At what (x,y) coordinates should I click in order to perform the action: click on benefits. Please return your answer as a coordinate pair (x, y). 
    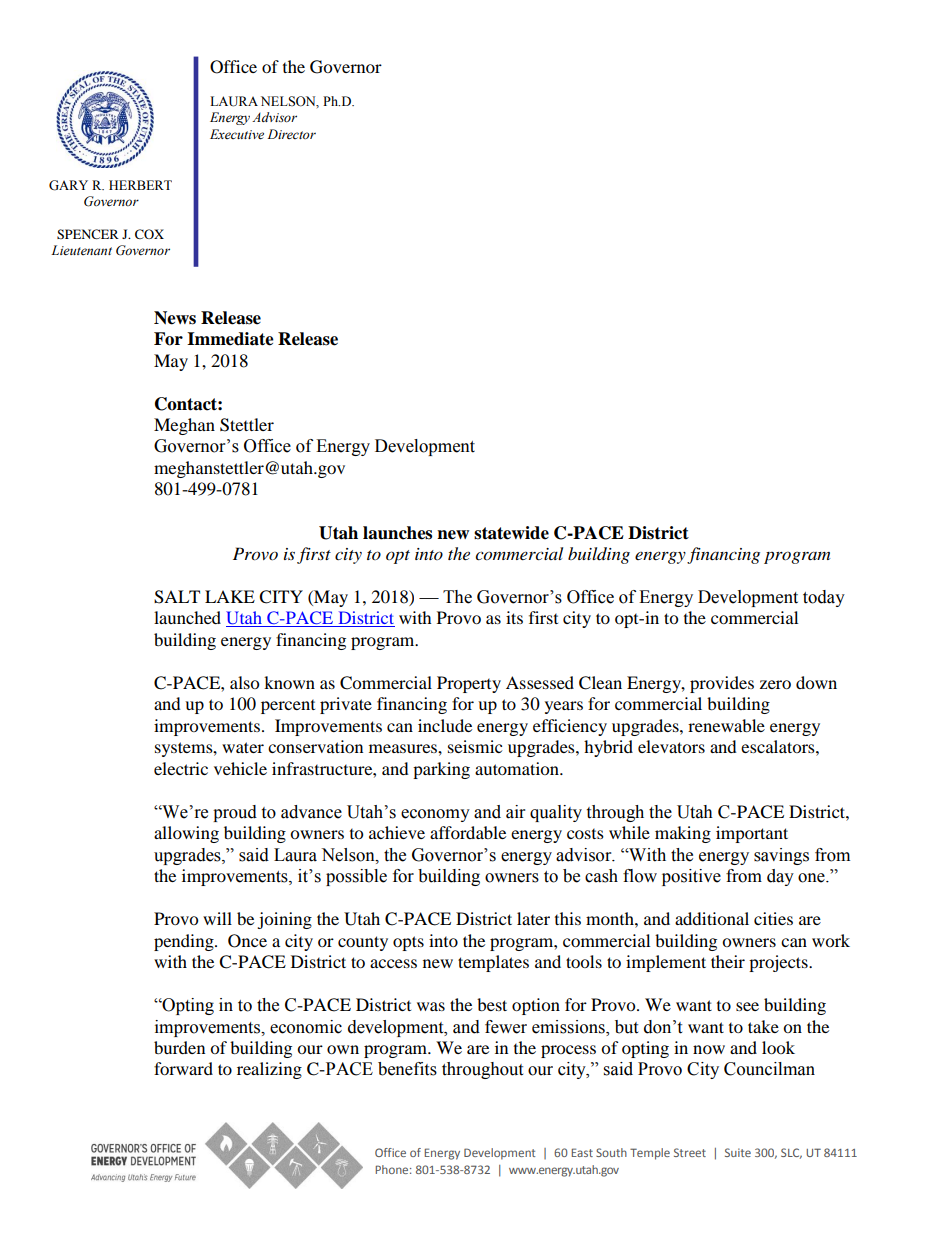
    Looking at the image, I should click on (407, 1069).
